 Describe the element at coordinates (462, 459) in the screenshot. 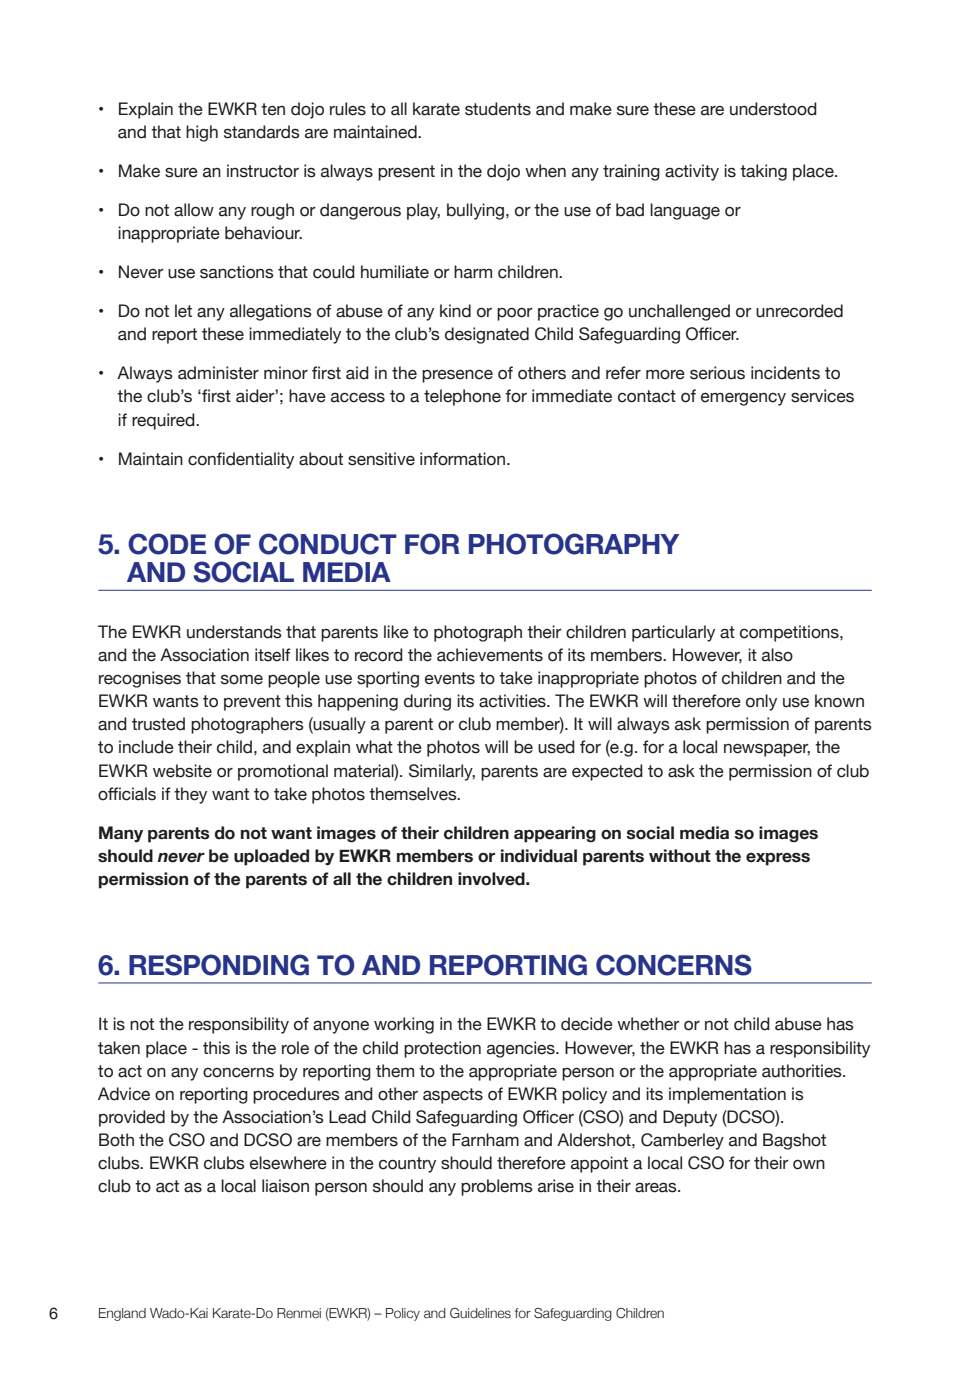

I see `information` at that location.
